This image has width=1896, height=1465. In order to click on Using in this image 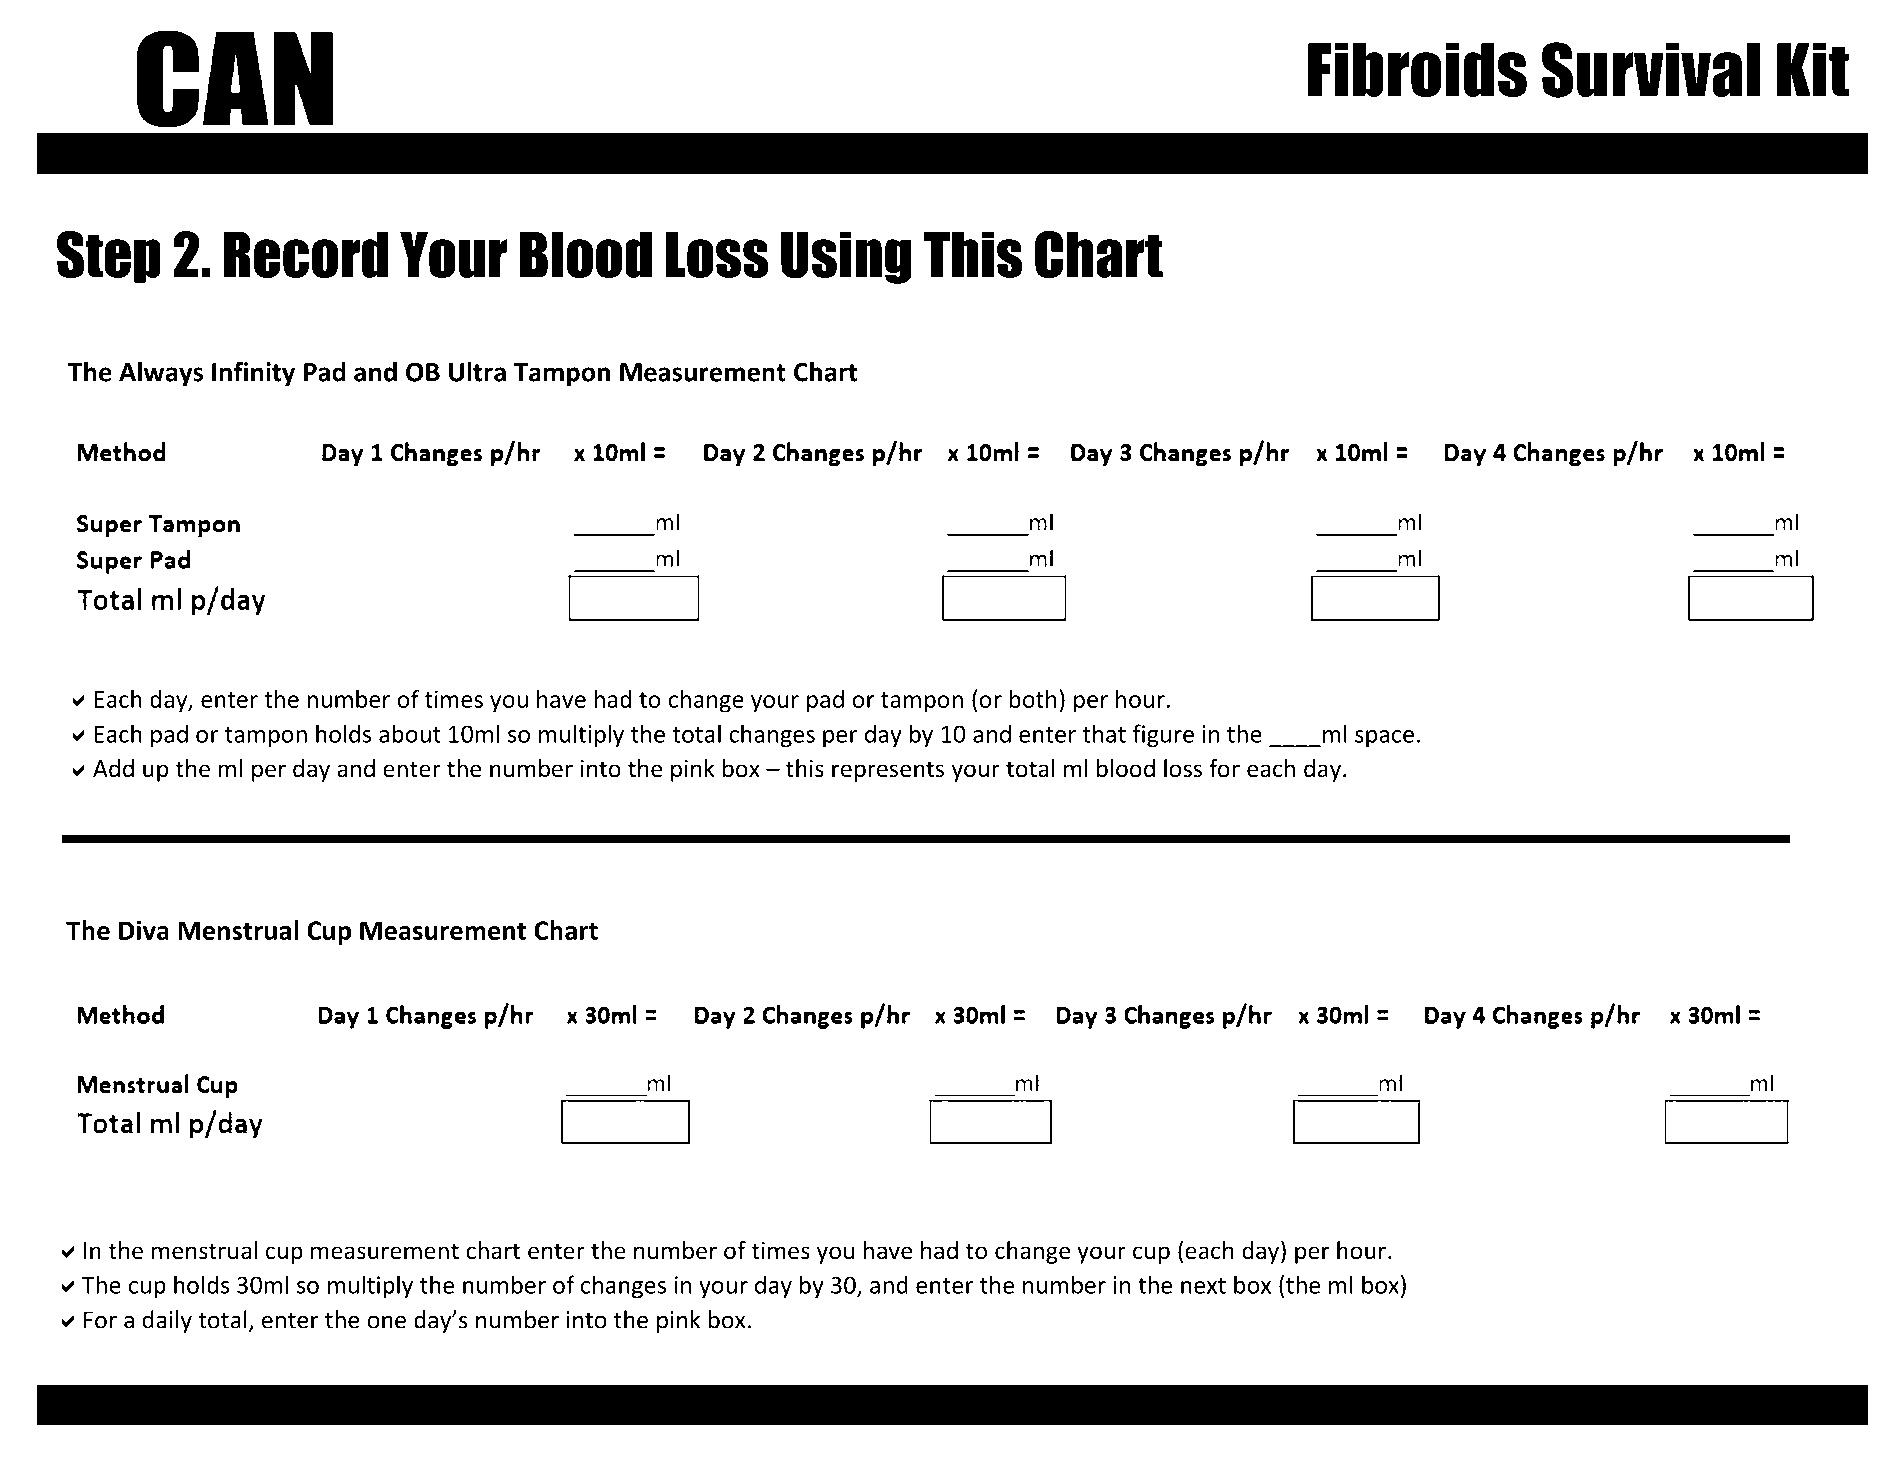, I will do `click(846, 258)`.
